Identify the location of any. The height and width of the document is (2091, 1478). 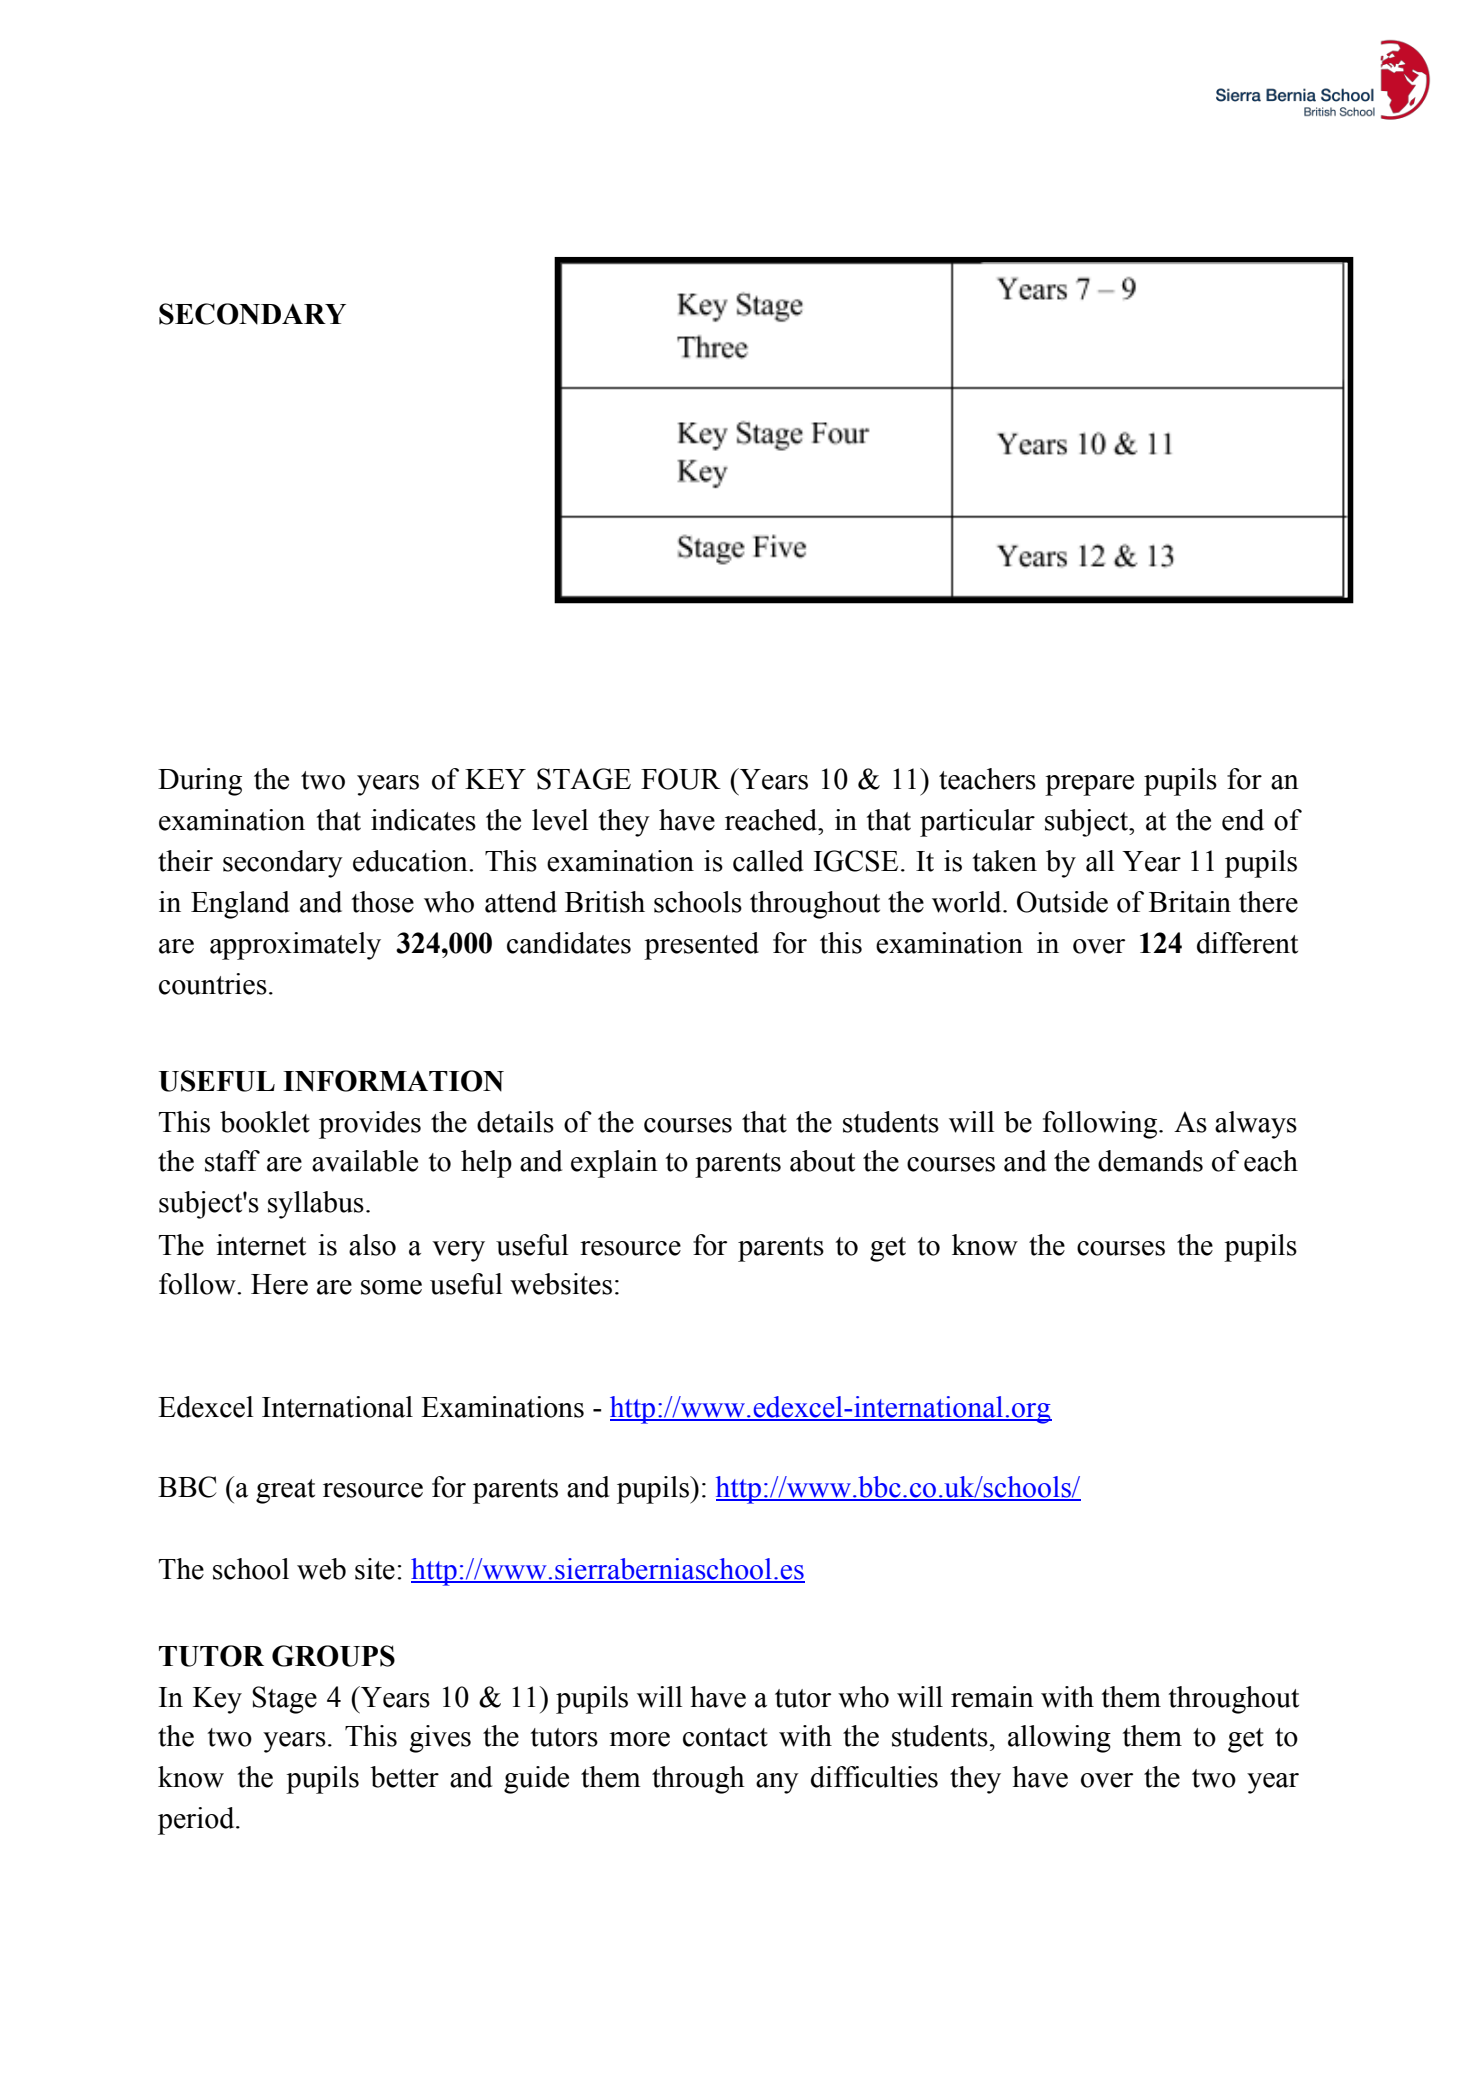
(777, 1783).
